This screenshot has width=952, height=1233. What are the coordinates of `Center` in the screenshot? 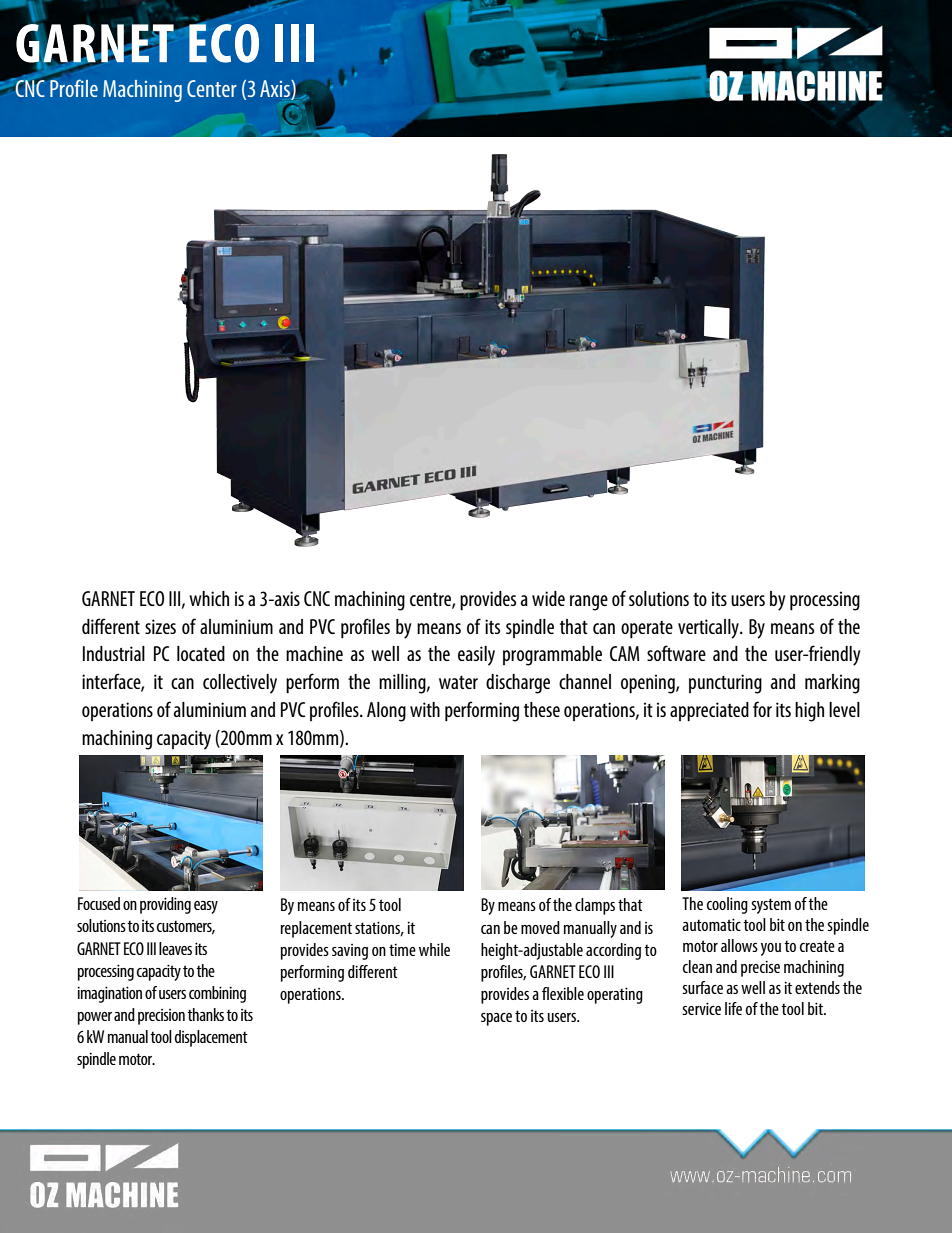 It's located at (212, 88).
